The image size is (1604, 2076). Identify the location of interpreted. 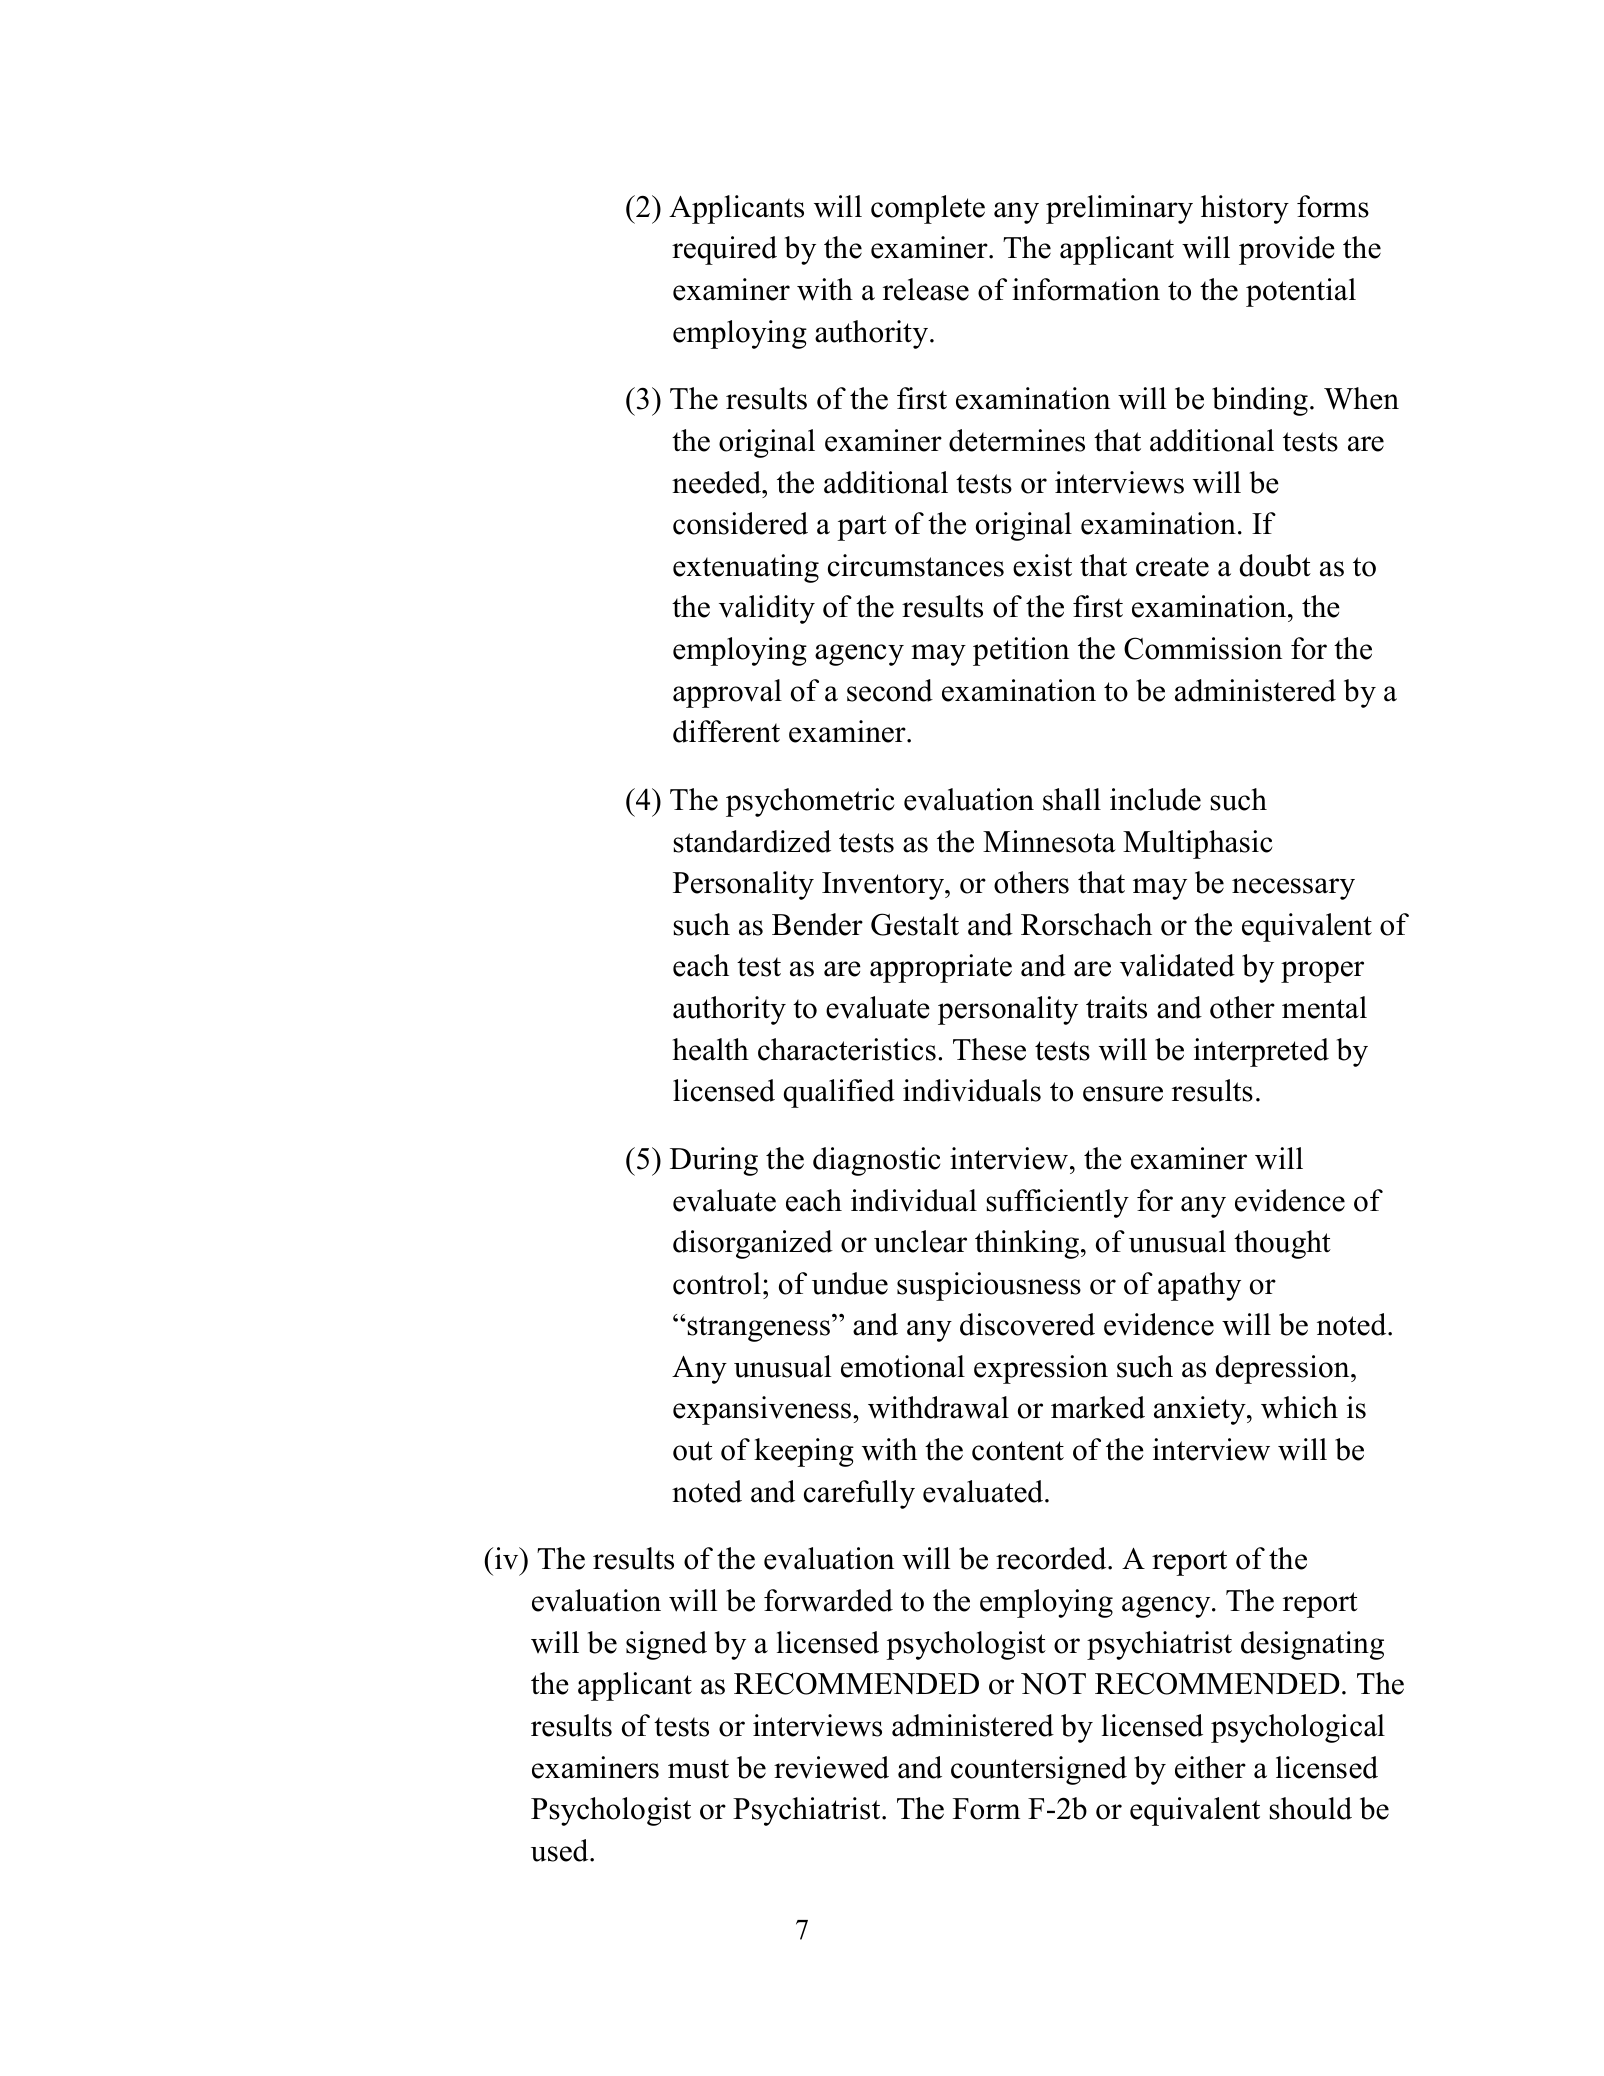
(1261, 1052).
